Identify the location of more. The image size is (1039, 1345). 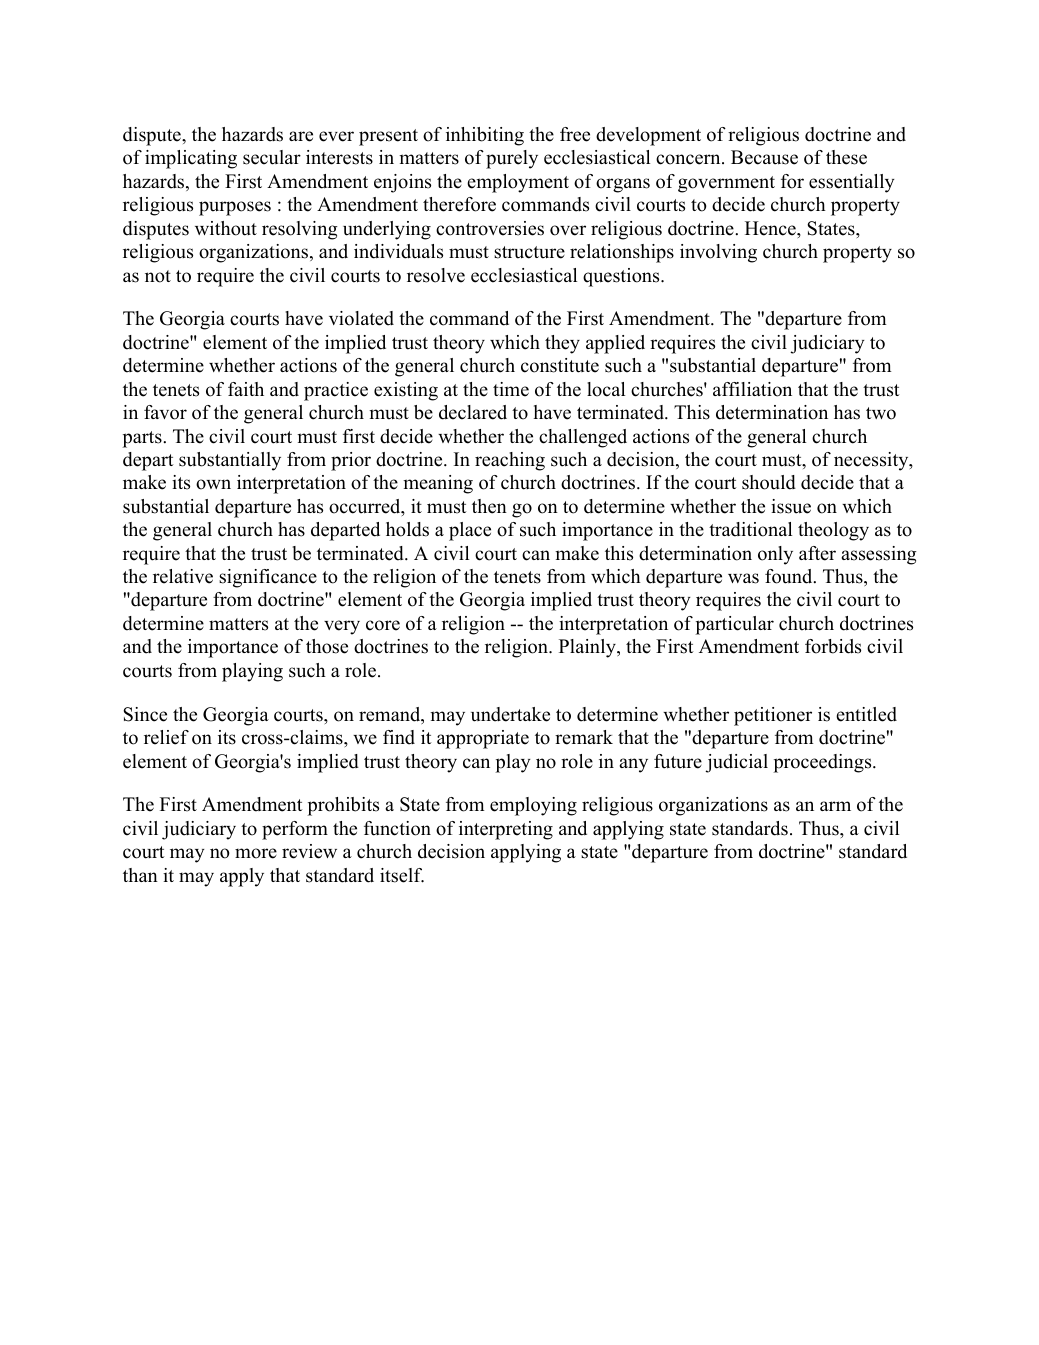
(256, 853).
